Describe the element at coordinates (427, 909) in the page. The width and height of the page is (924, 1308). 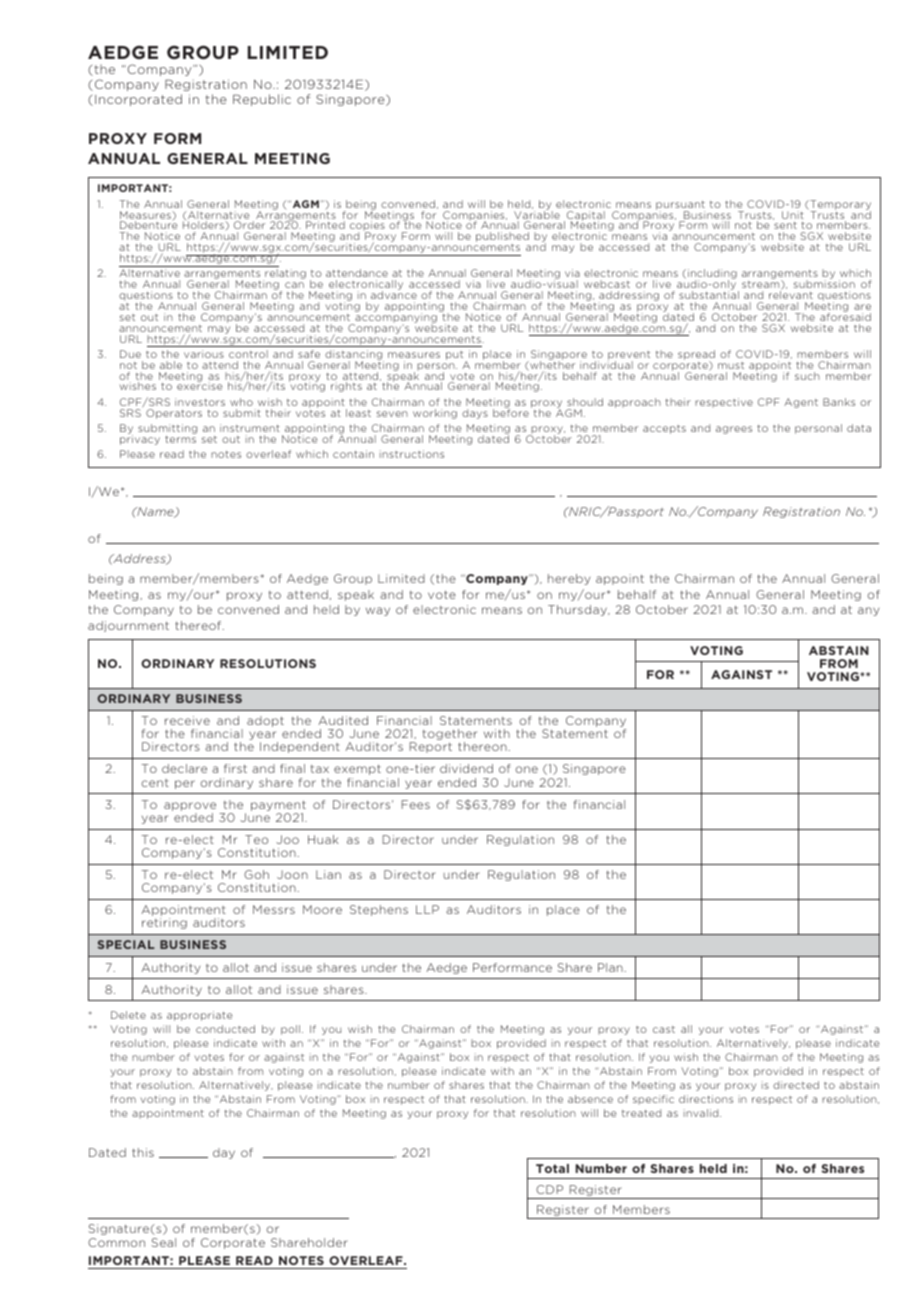
I see `LLP` at that location.
